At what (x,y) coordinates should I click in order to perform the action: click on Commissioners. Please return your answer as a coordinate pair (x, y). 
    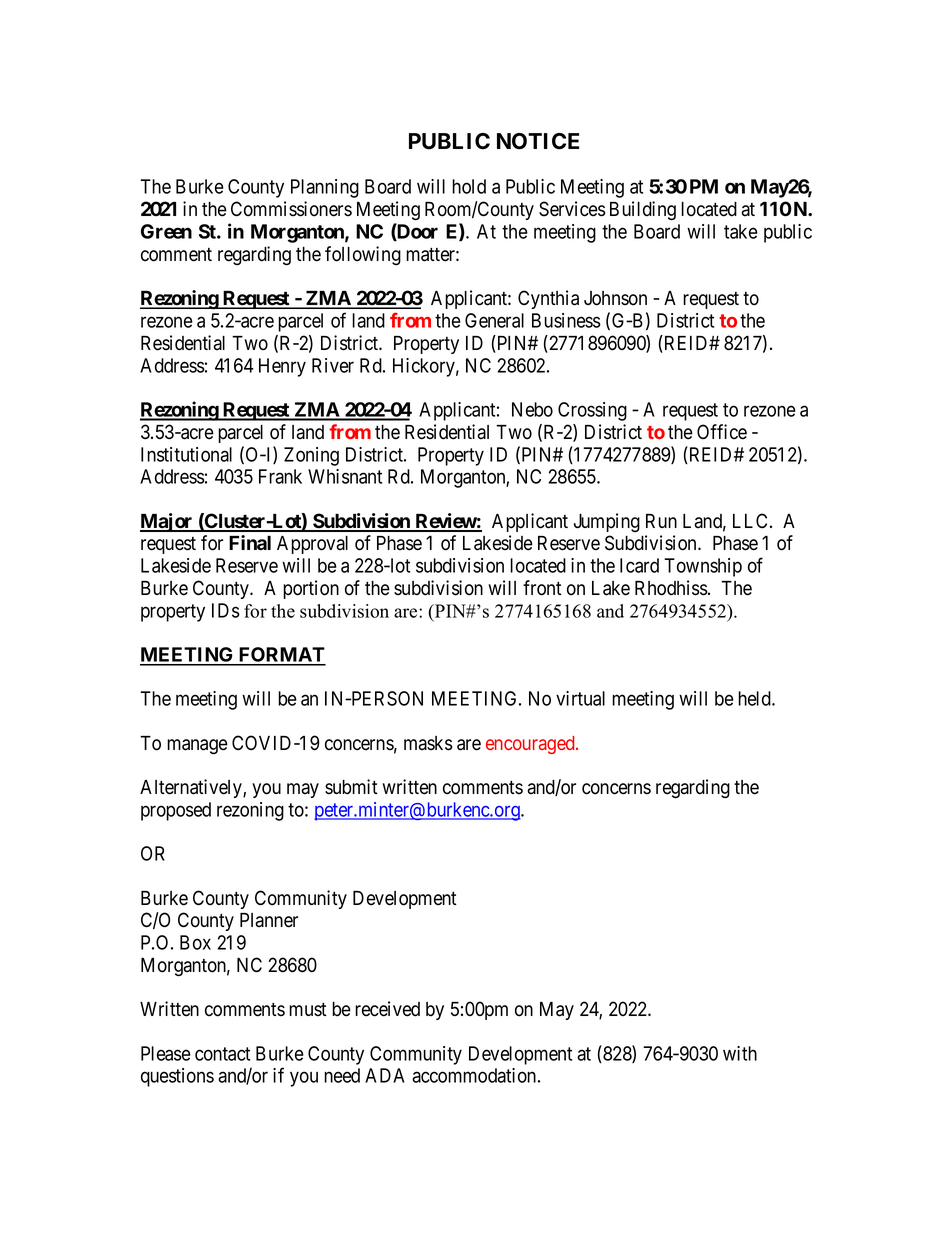
    Looking at the image, I should click on (291, 209).
